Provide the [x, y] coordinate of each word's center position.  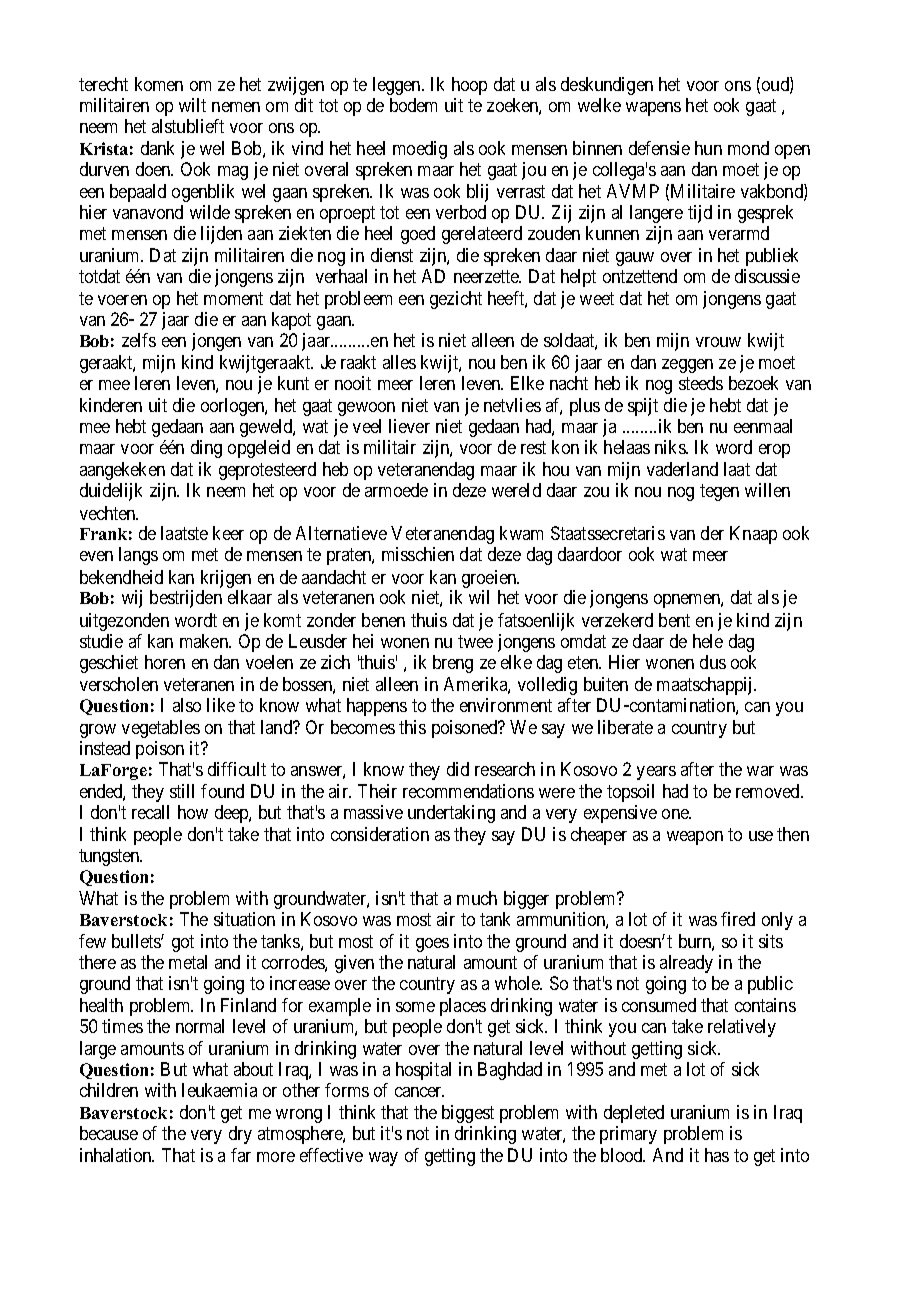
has [717, 1155]
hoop [469, 86]
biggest [468, 1114]
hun [708, 148]
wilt [192, 105]
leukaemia [219, 1090]
